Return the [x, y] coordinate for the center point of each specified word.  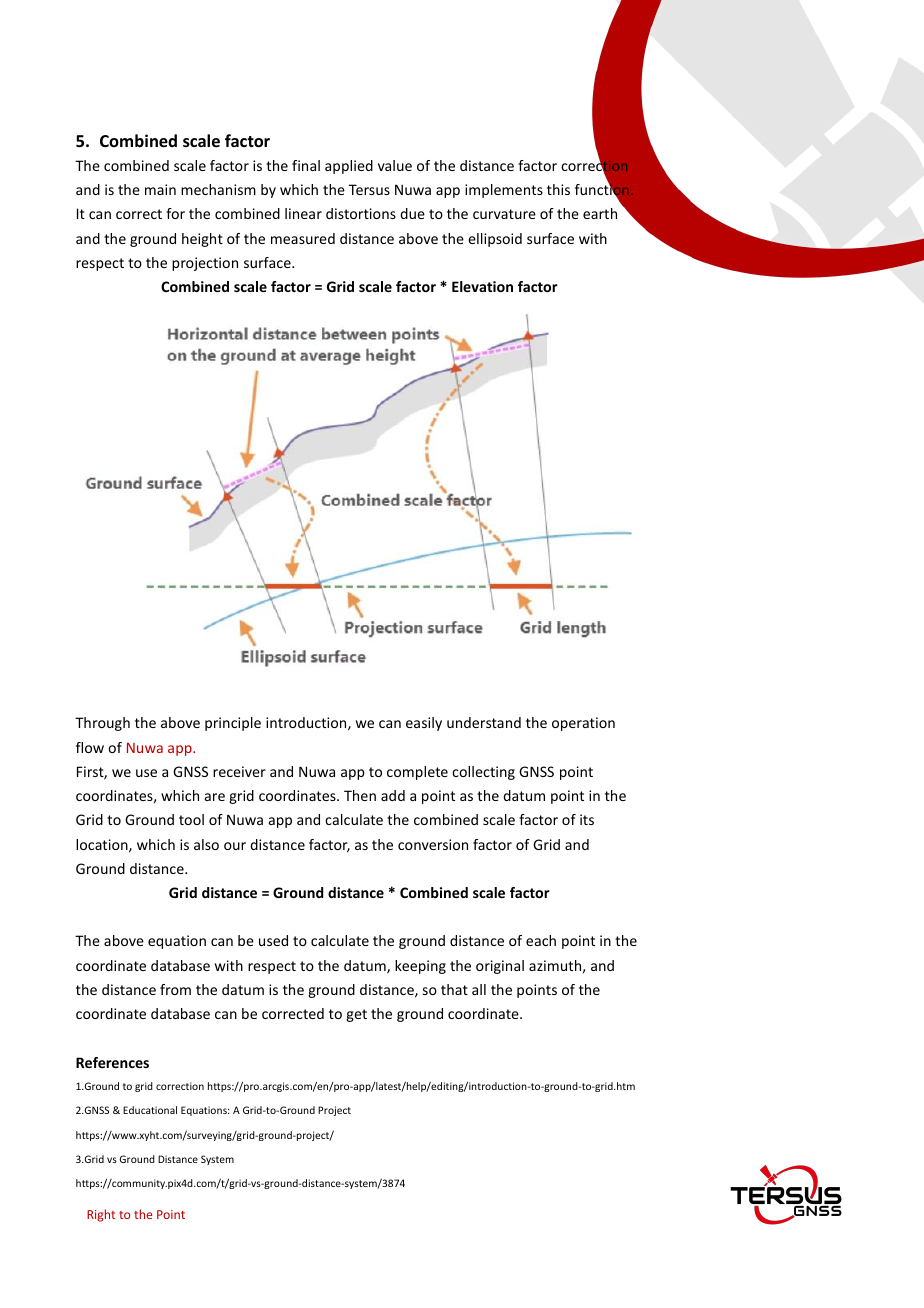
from [175, 989]
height [202, 240]
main [160, 189]
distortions [361, 213]
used [273, 940]
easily [424, 724]
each [541, 940]
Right [101, 1215]
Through [102, 724]
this [558, 189]
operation [583, 724]
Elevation [482, 286]
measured [303, 238]
